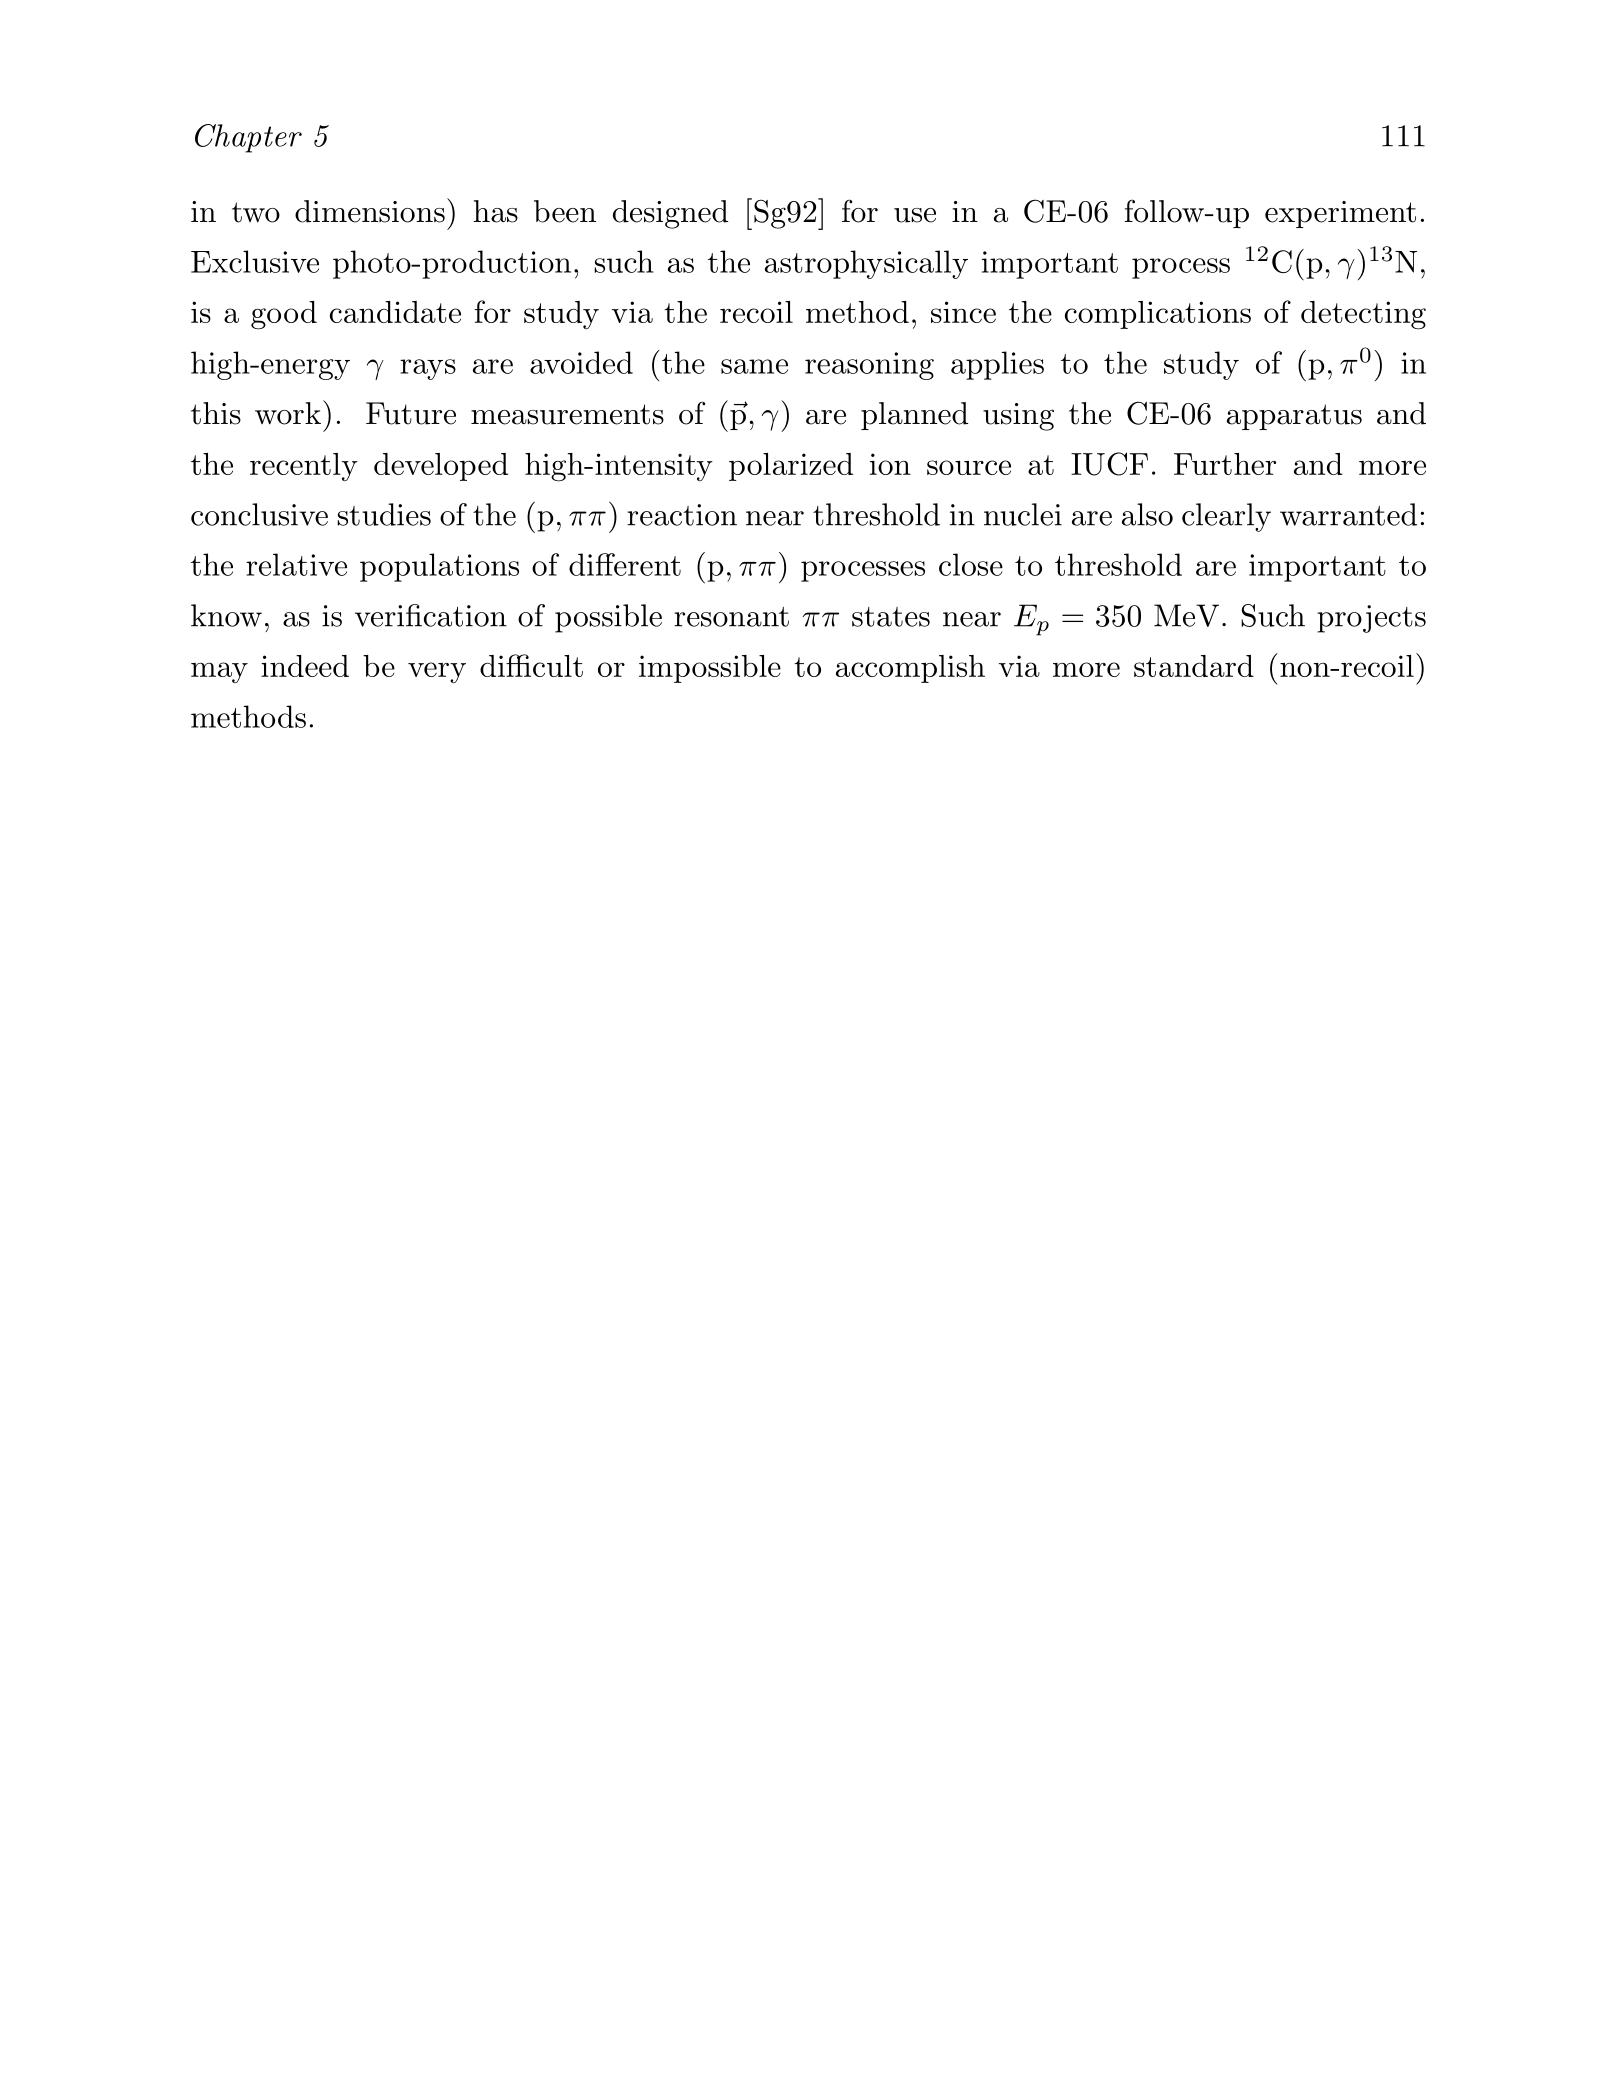  What do you see at coordinates (1226, 517) in the screenshot?
I see `clearly` at bounding box center [1226, 517].
